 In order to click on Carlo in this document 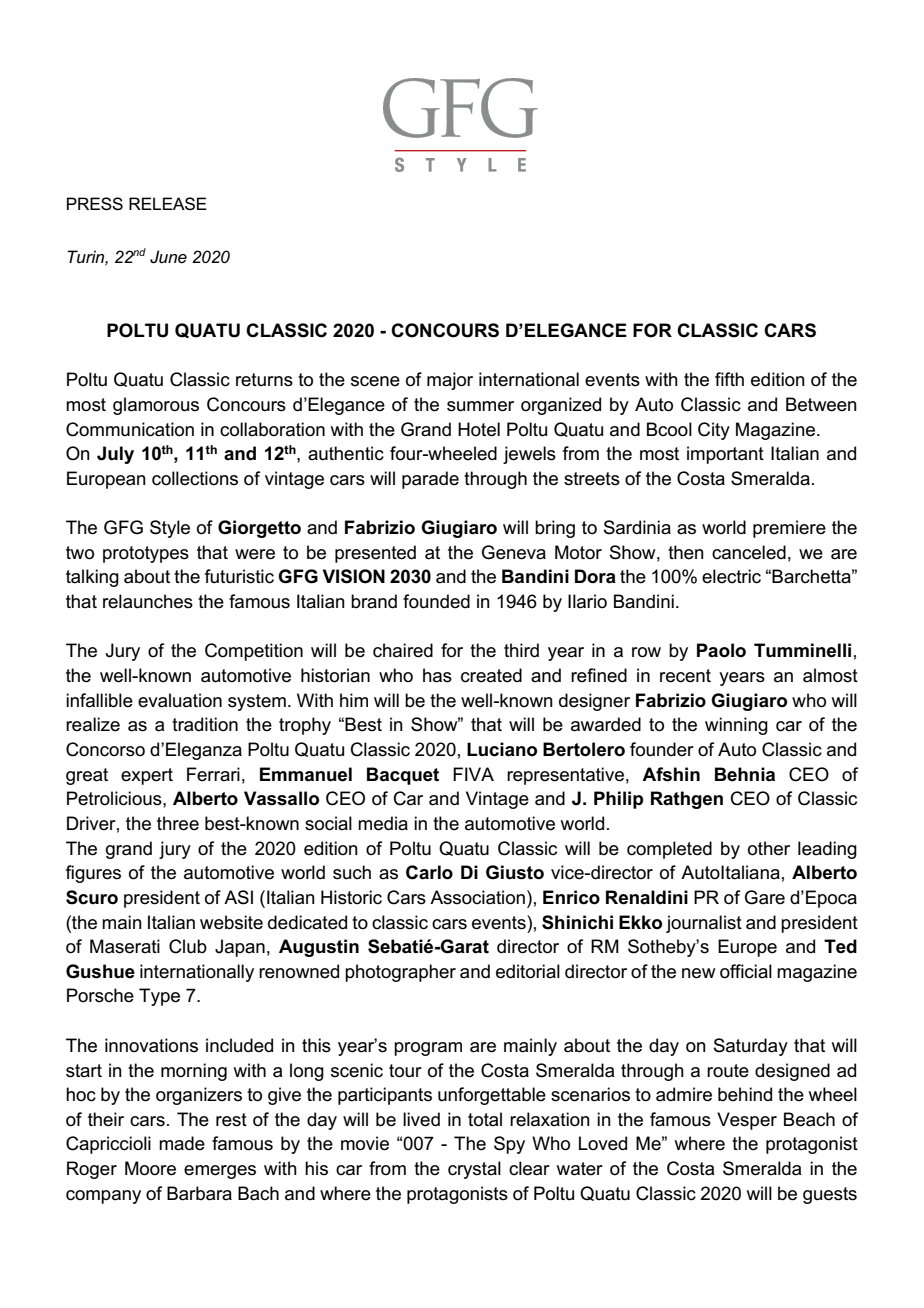, I will do `click(429, 872)`.
